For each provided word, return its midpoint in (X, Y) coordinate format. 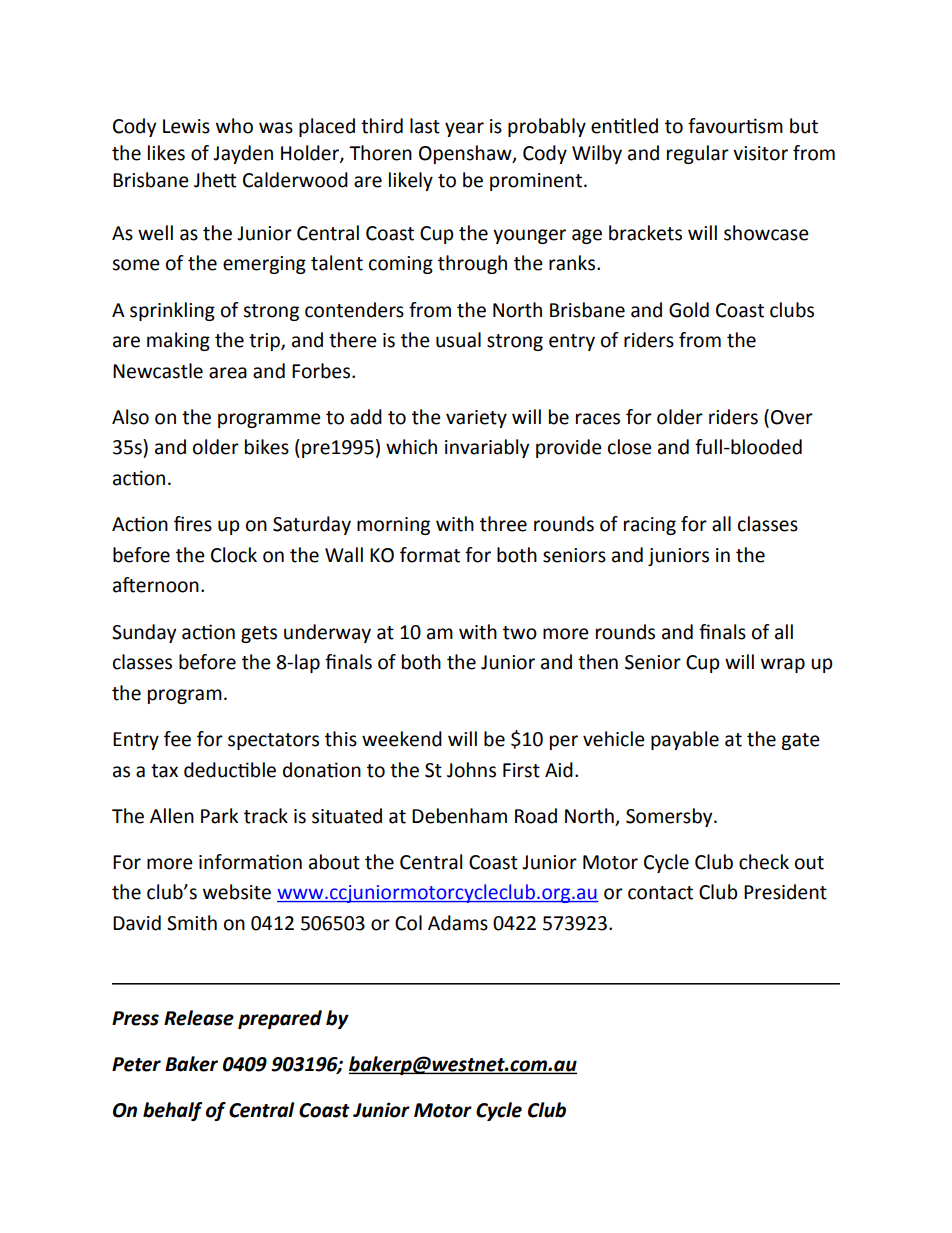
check (764, 862)
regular (698, 154)
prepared (280, 1019)
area (228, 373)
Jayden (243, 154)
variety (476, 419)
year (464, 129)
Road (536, 816)
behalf (172, 1111)
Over (792, 417)
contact (660, 893)
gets (259, 634)
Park (219, 816)
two (520, 633)
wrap (783, 665)
